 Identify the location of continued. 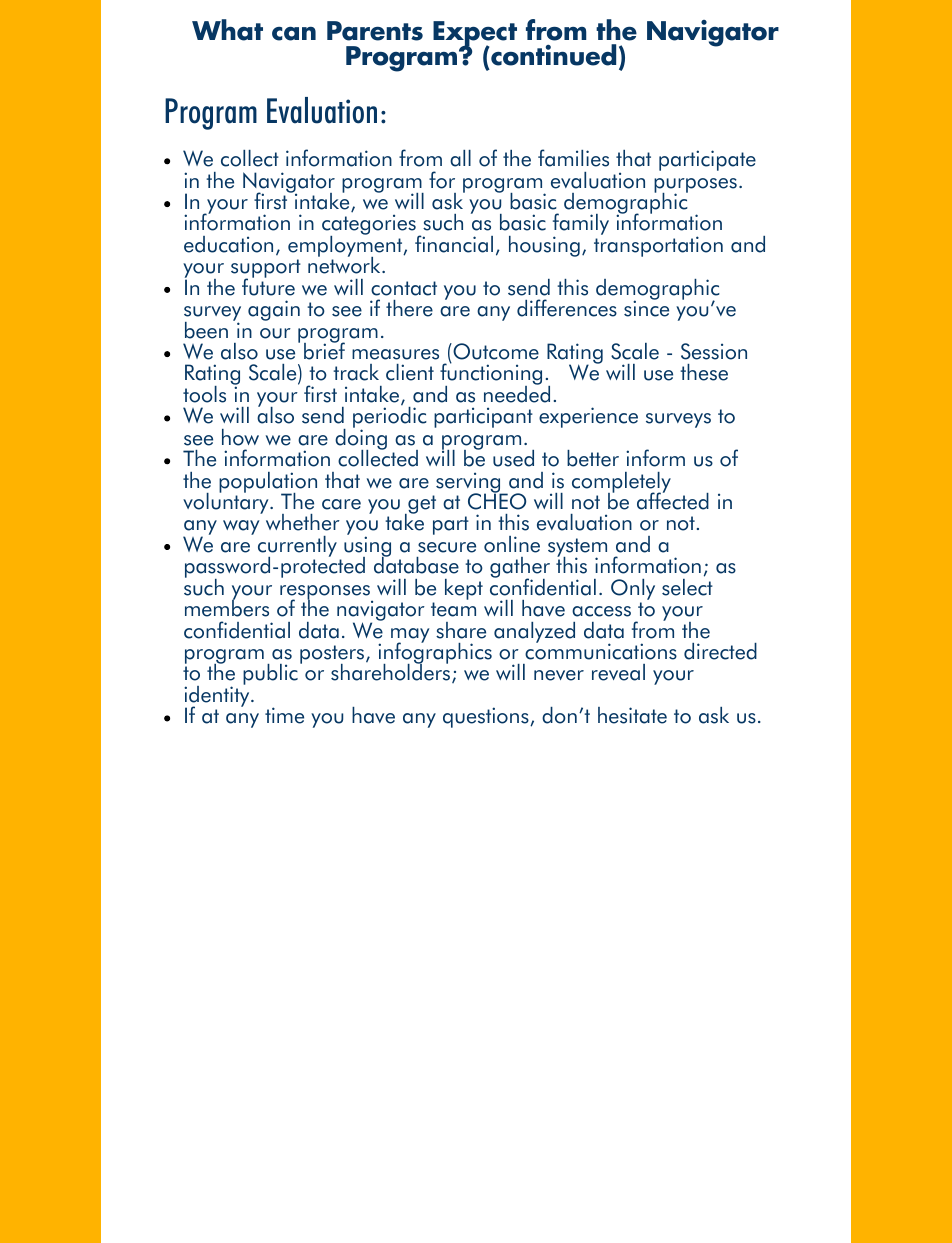
(553, 55).
